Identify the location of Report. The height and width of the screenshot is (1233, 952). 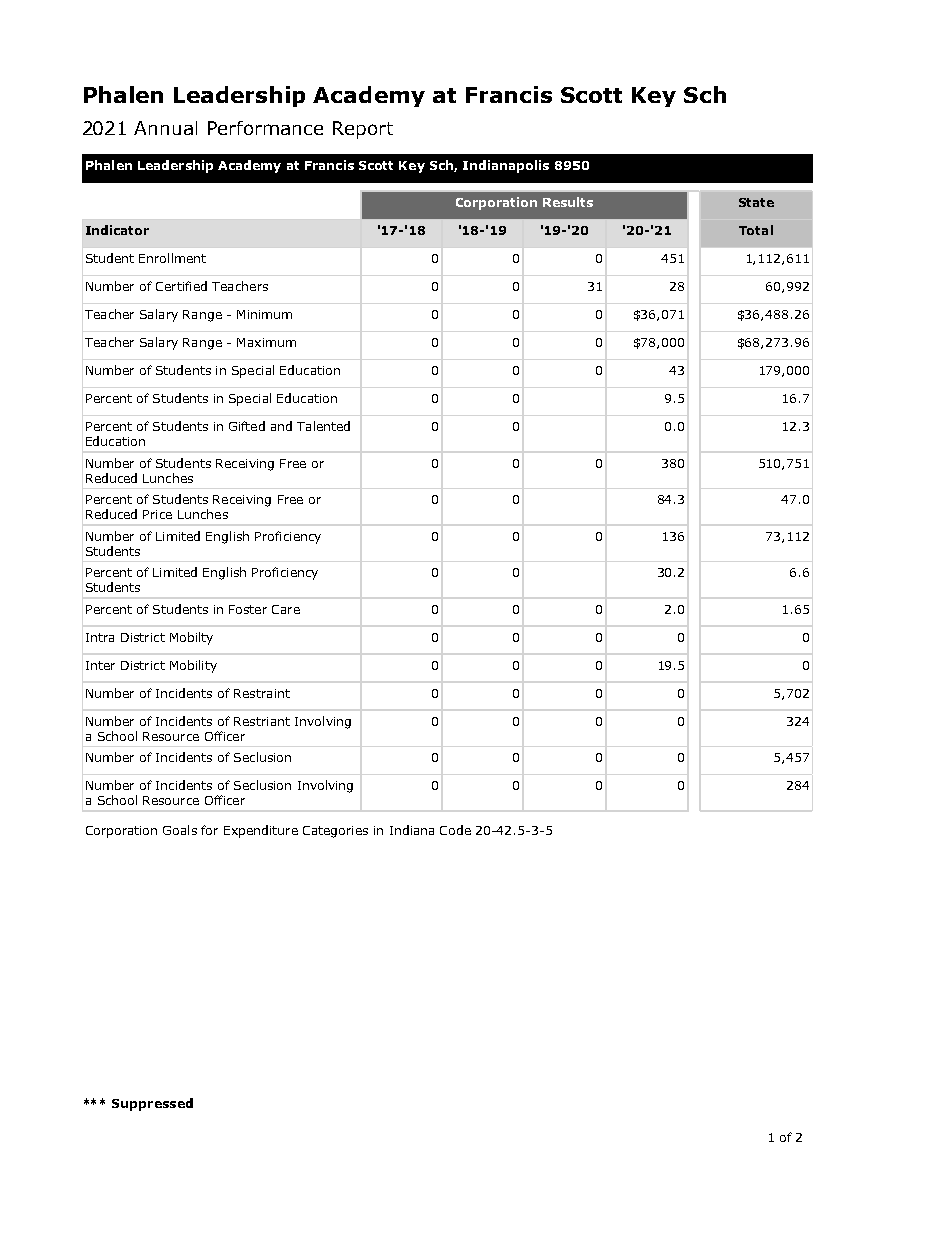
(363, 130).
